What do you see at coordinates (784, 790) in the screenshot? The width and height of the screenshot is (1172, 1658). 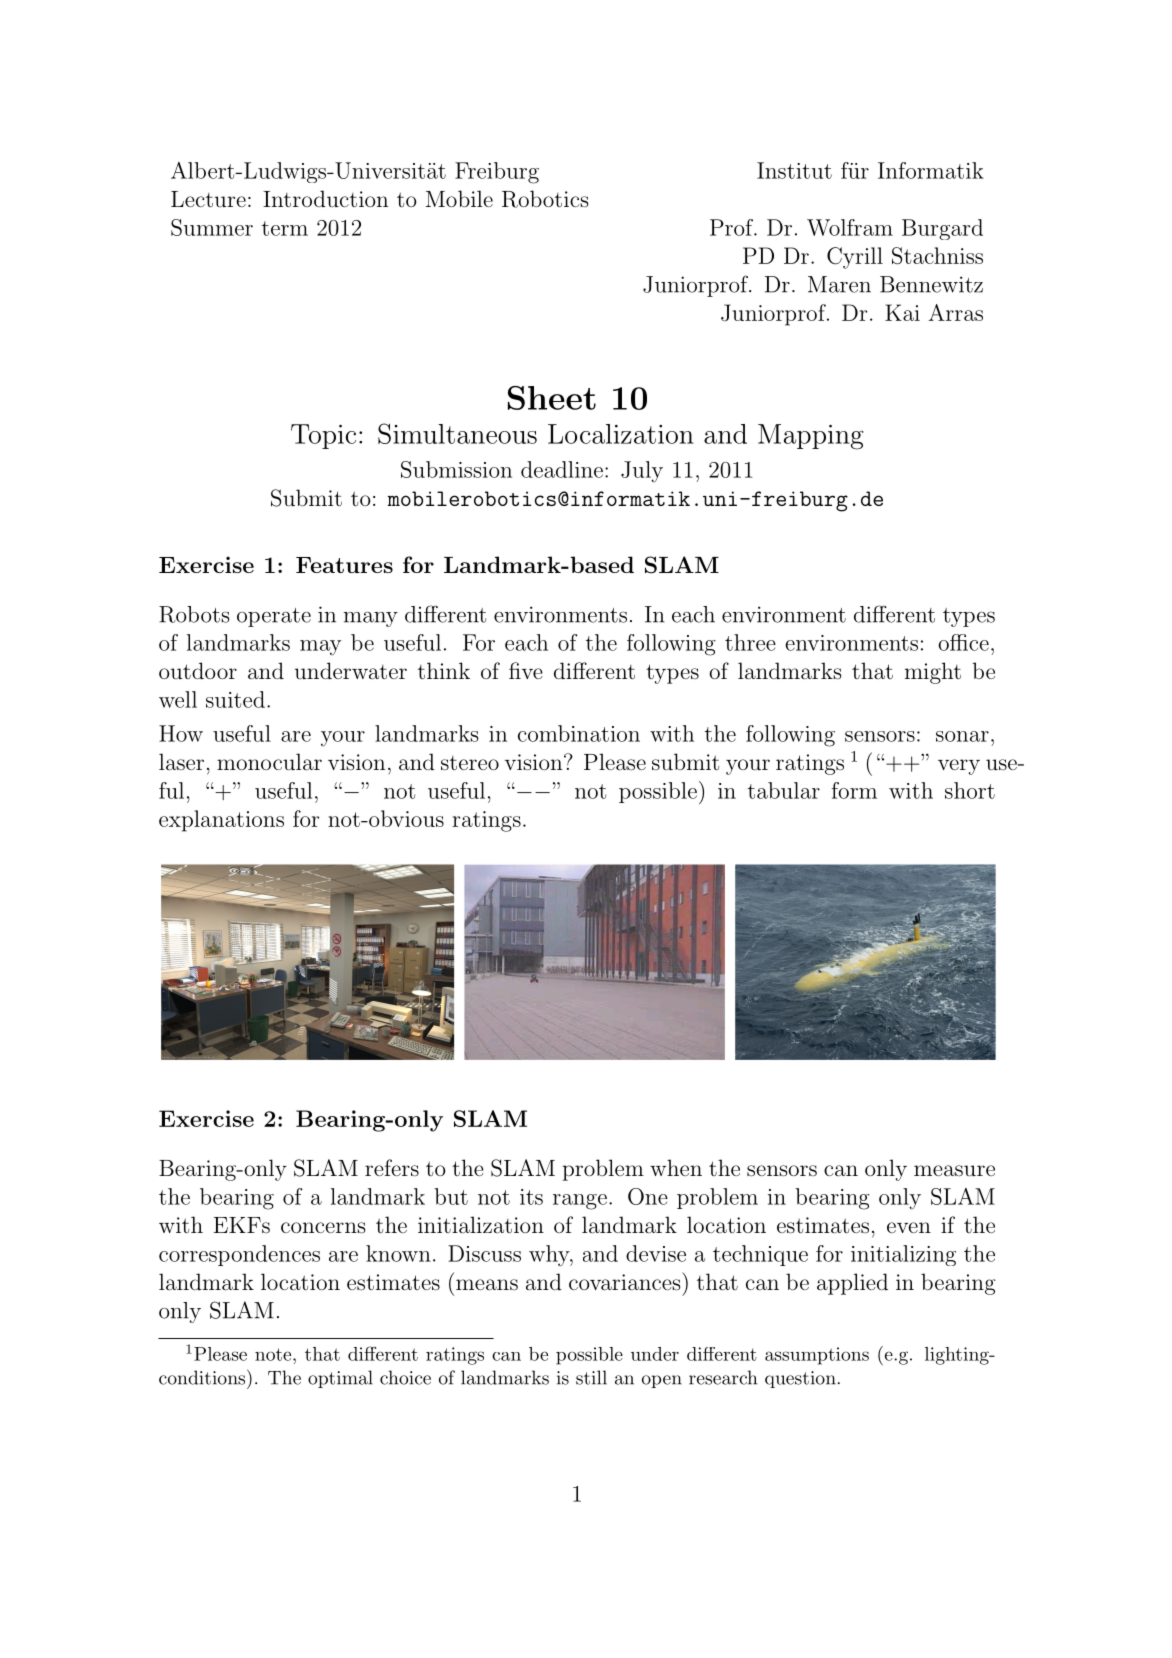 I see `tabular` at bounding box center [784, 790].
